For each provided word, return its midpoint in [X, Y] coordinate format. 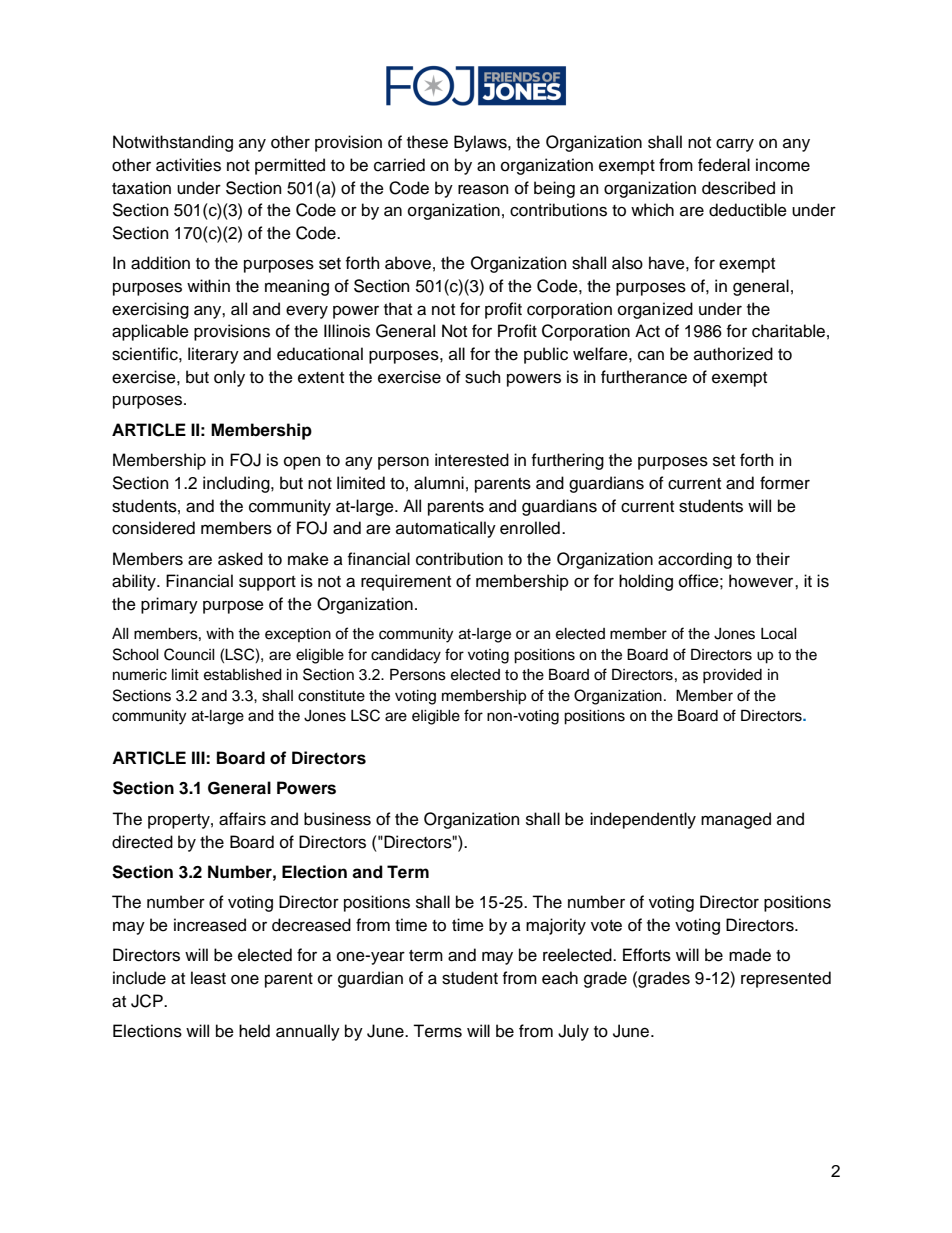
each [560, 978]
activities [188, 165]
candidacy [406, 656]
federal [724, 165]
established [243, 675]
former [785, 483]
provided [732, 676]
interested [472, 460]
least [208, 978]
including [237, 484]
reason [483, 189]
